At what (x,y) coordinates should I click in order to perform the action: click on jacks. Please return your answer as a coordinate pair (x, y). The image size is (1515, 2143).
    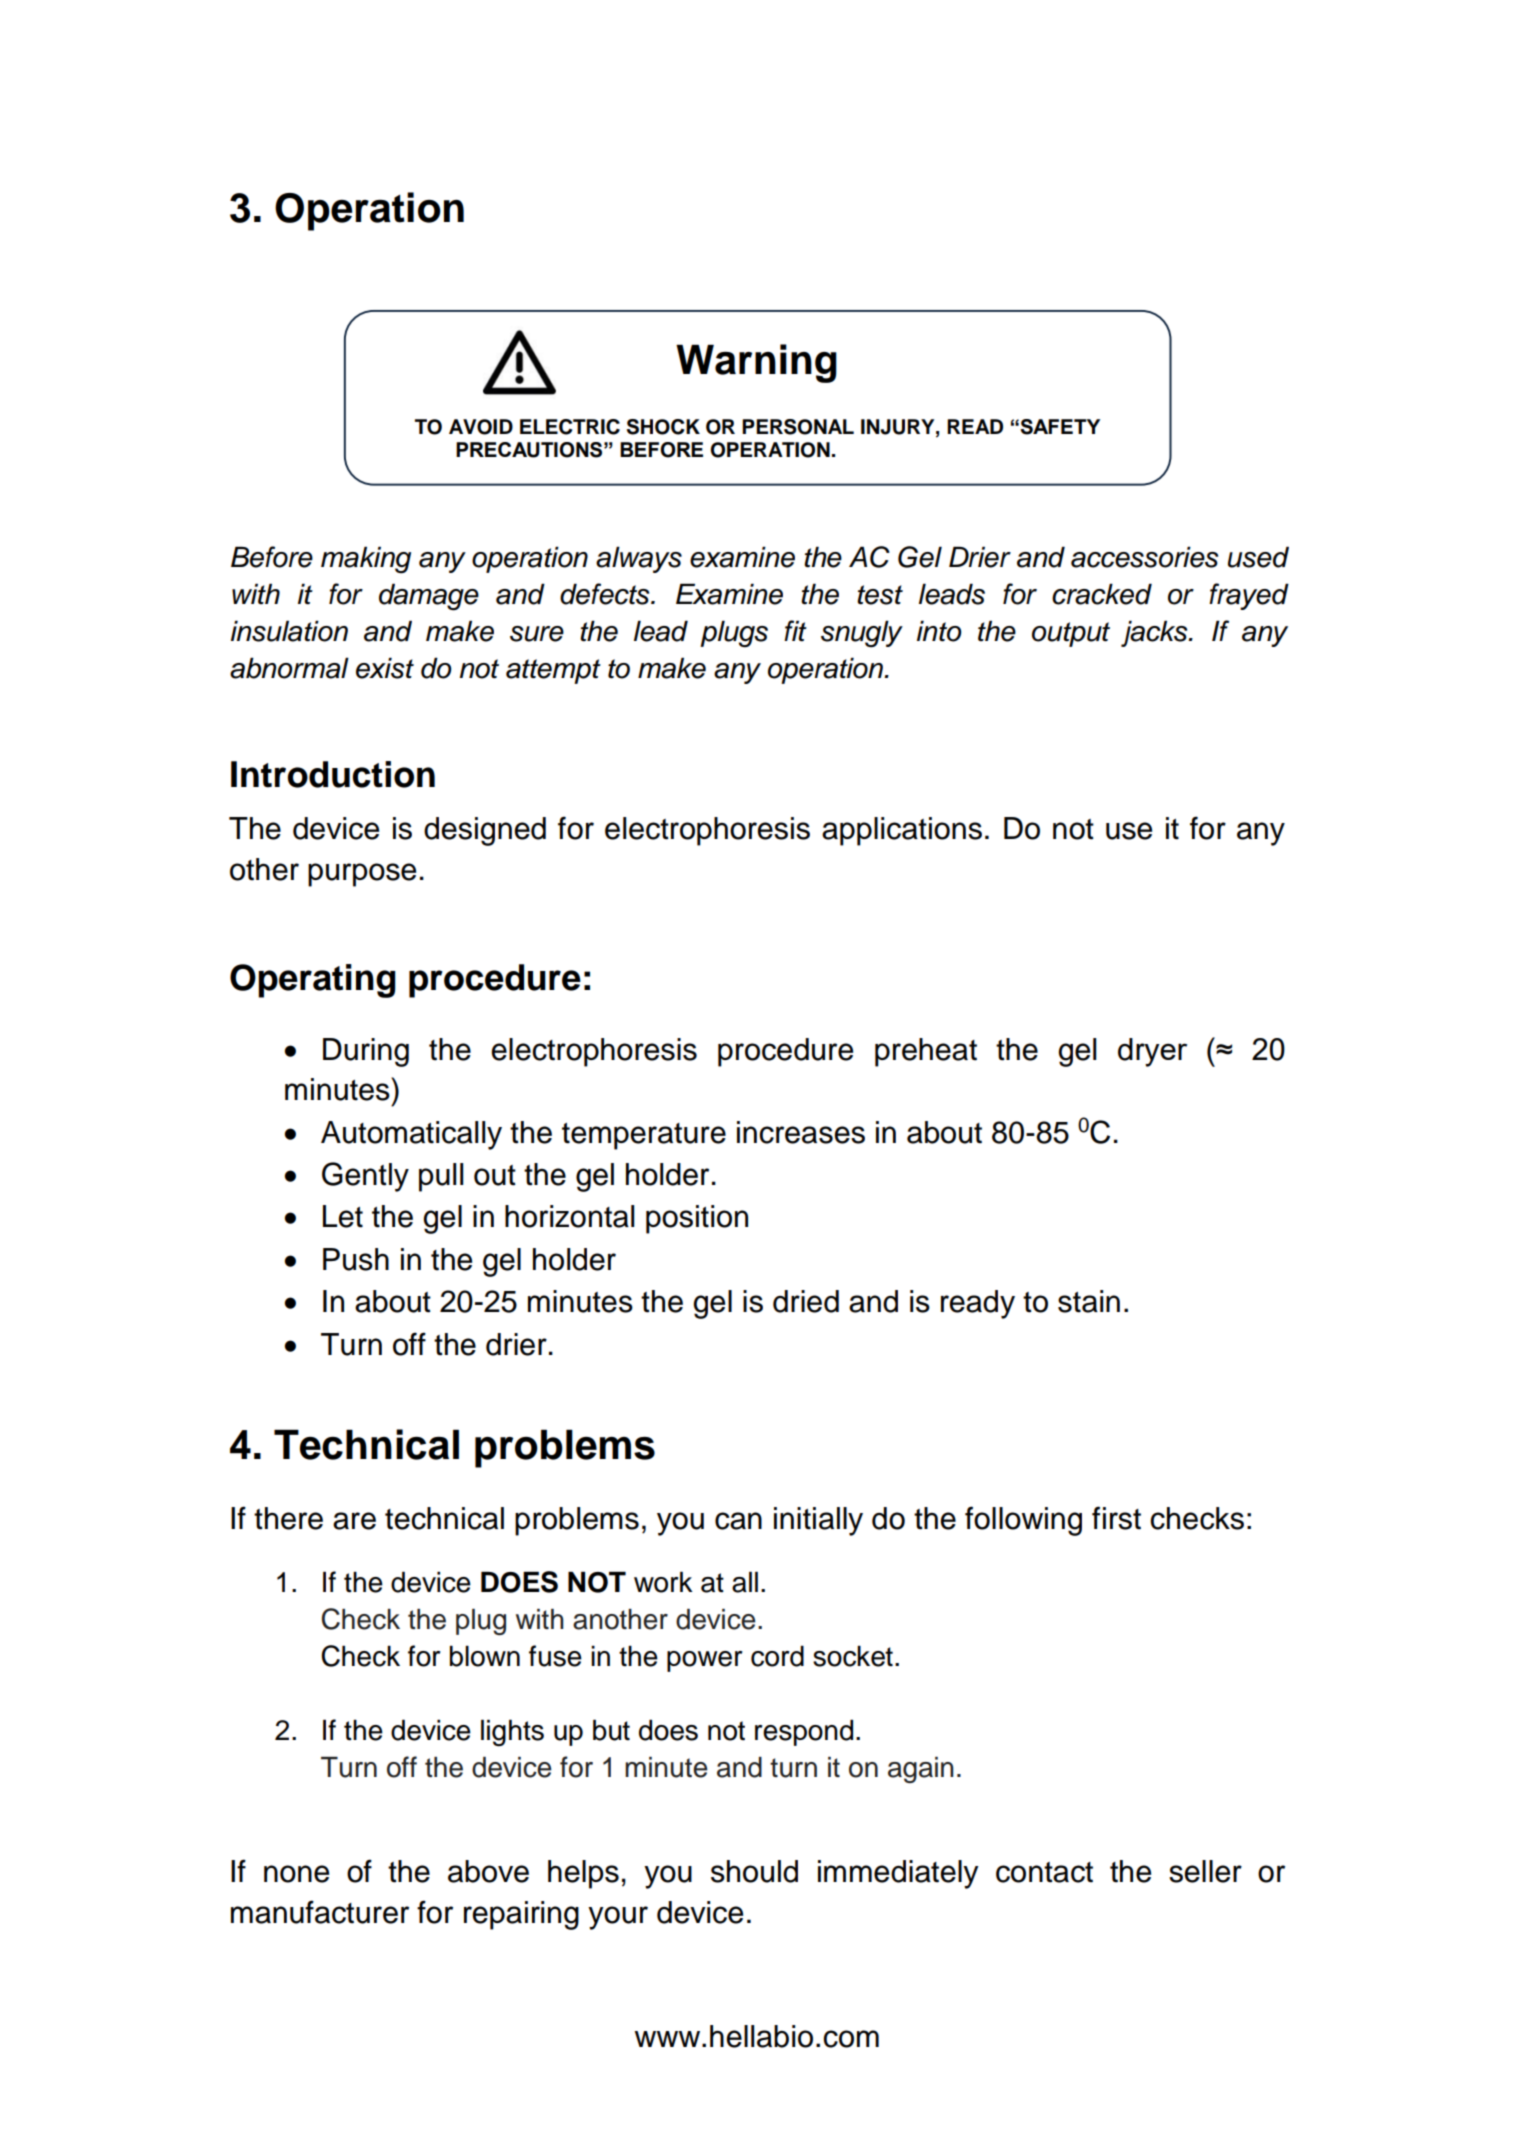
    Looking at the image, I should click on (1155, 633).
